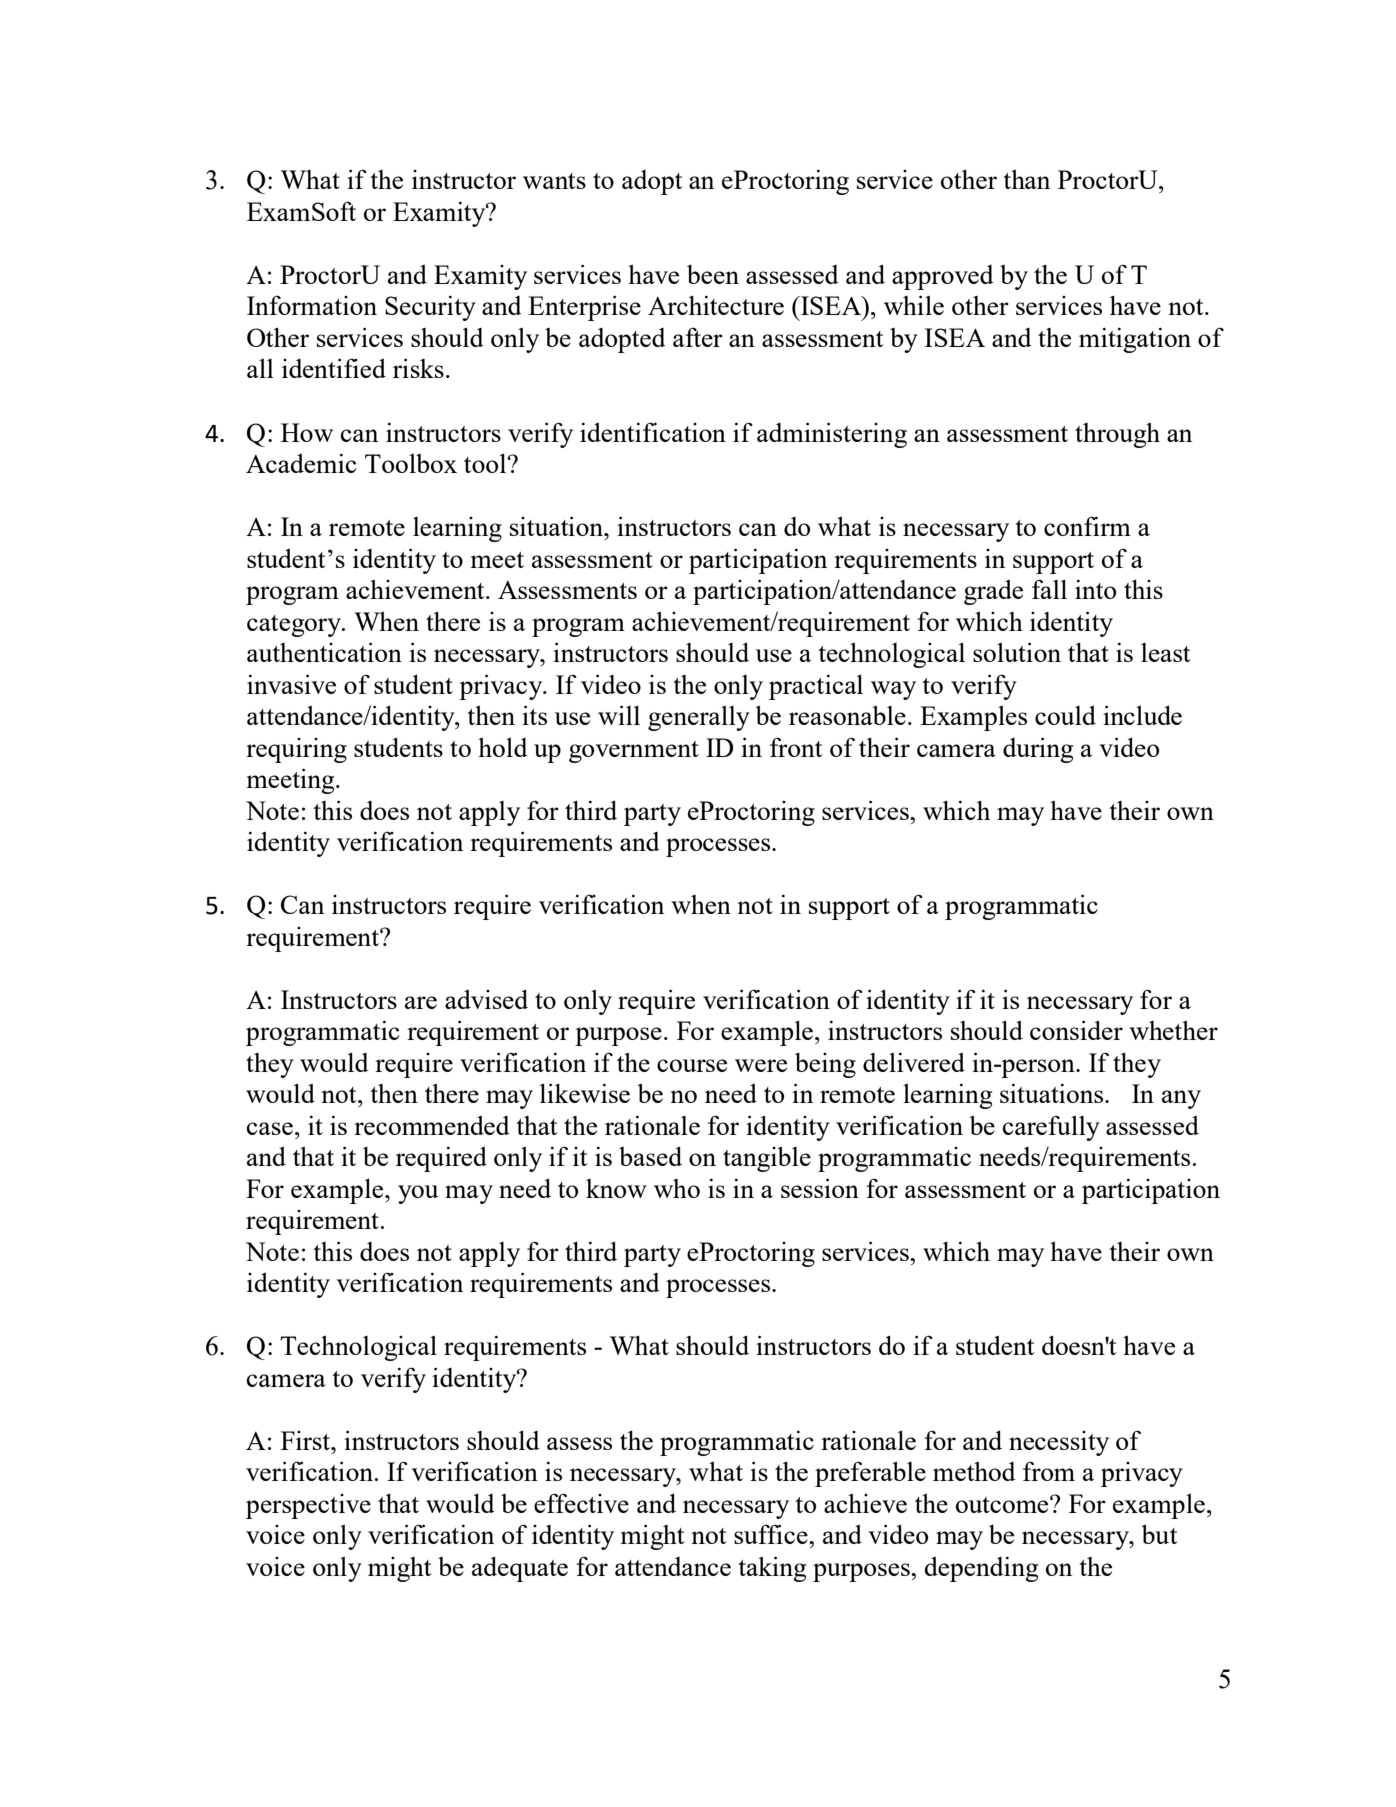  What do you see at coordinates (796, 747) in the page?
I see `front` at bounding box center [796, 747].
